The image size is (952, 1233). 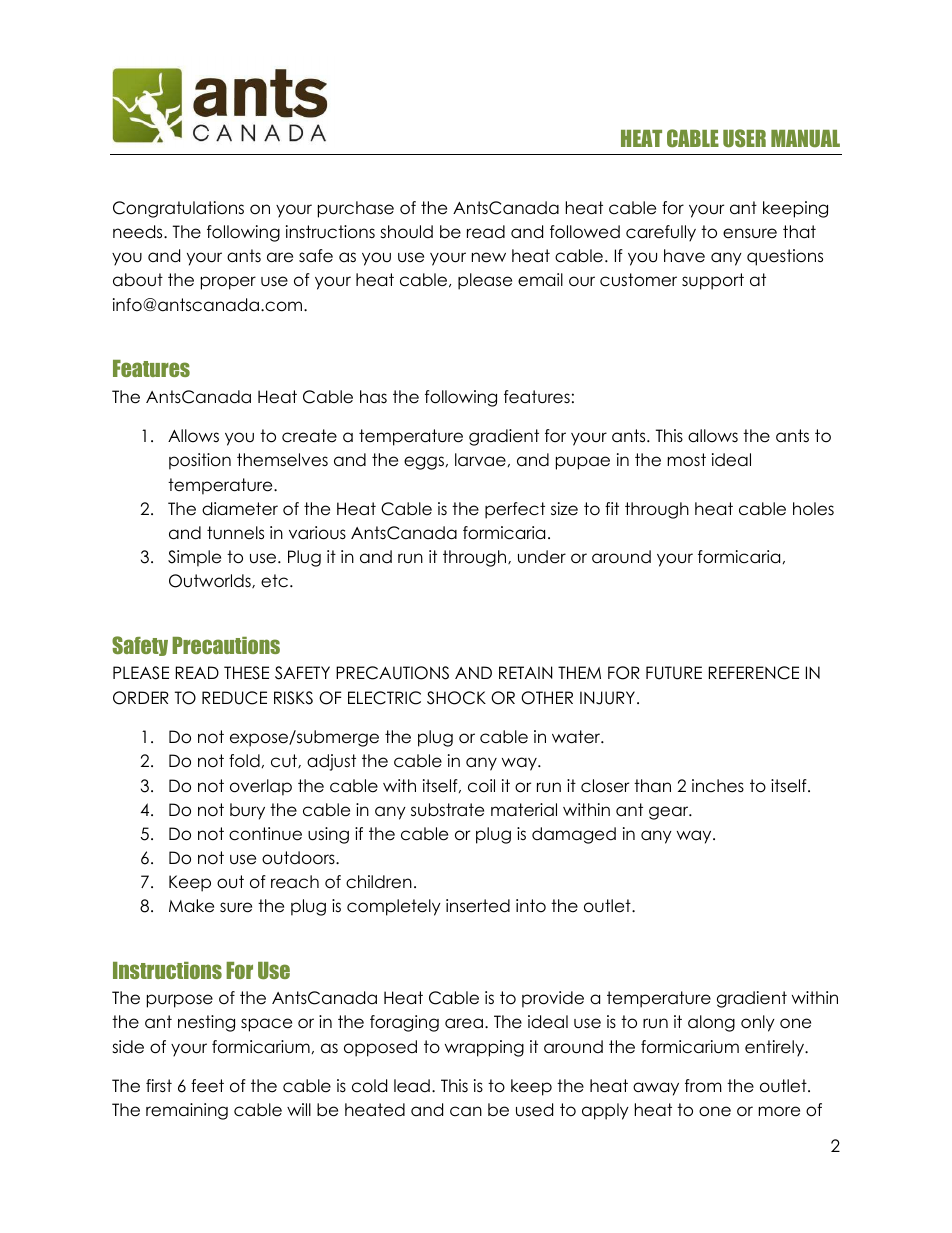 What do you see at coordinates (178, 209) in the document?
I see `Congratulations` at bounding box center [178, 209].
